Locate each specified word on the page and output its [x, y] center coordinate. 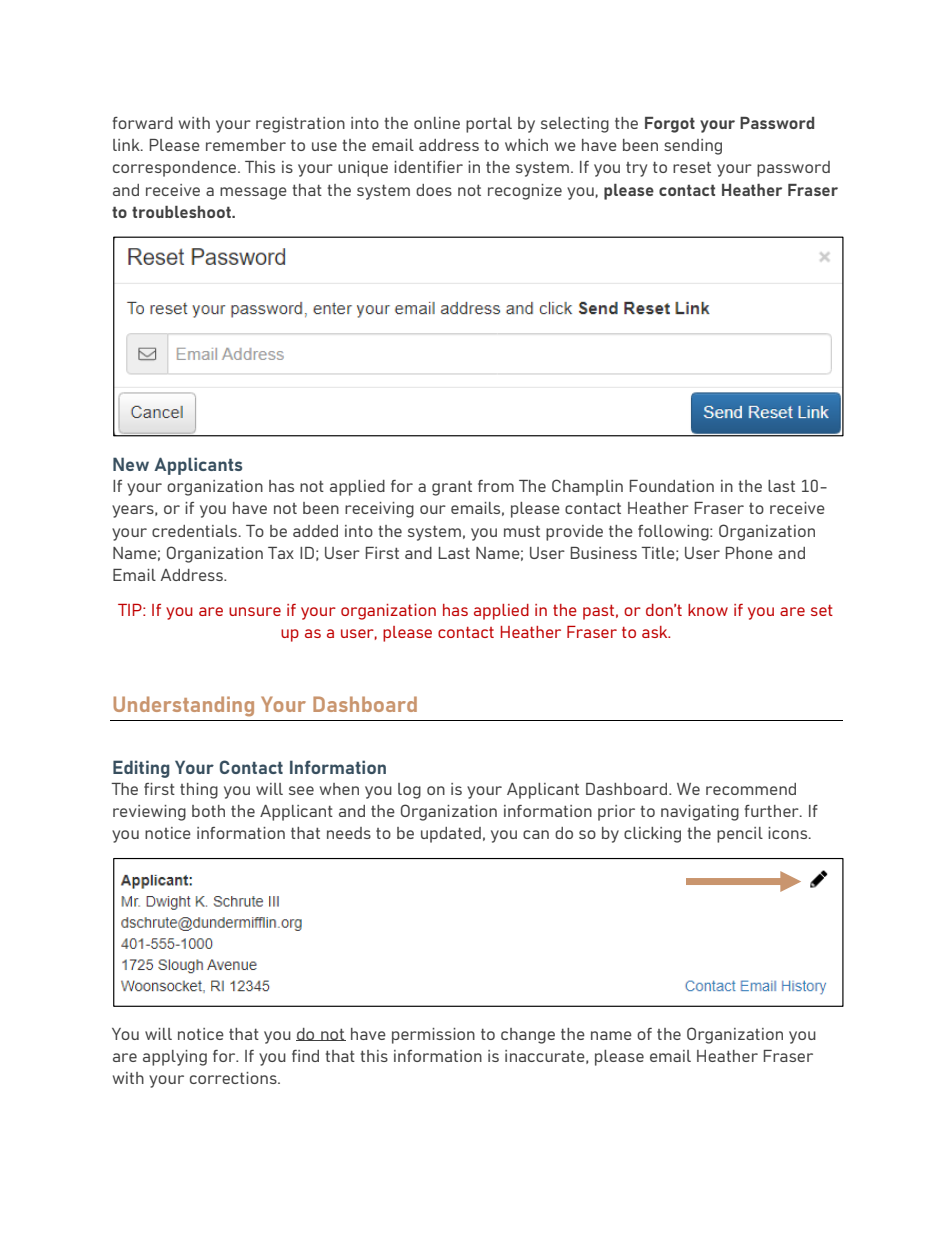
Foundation [672, 486]
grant [452, 488]
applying [175, 1058]
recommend [751, 789]
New [131, 464]
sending [693, 147]
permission [433, 1036]
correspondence [176, 169]
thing [199, 791]
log [409, 791]
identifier [428, 167]
